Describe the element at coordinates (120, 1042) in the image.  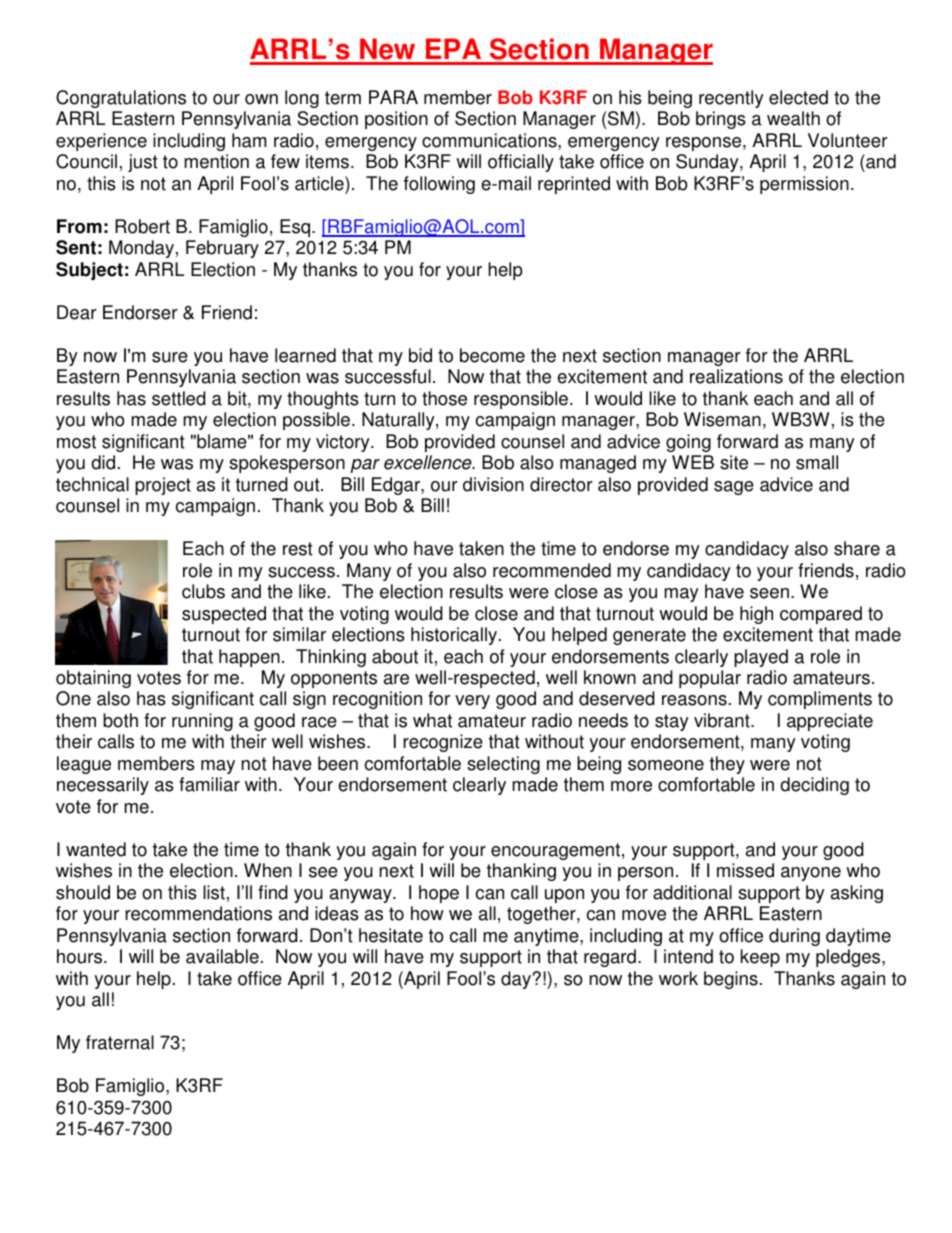
I see `fraternal` at that location.
